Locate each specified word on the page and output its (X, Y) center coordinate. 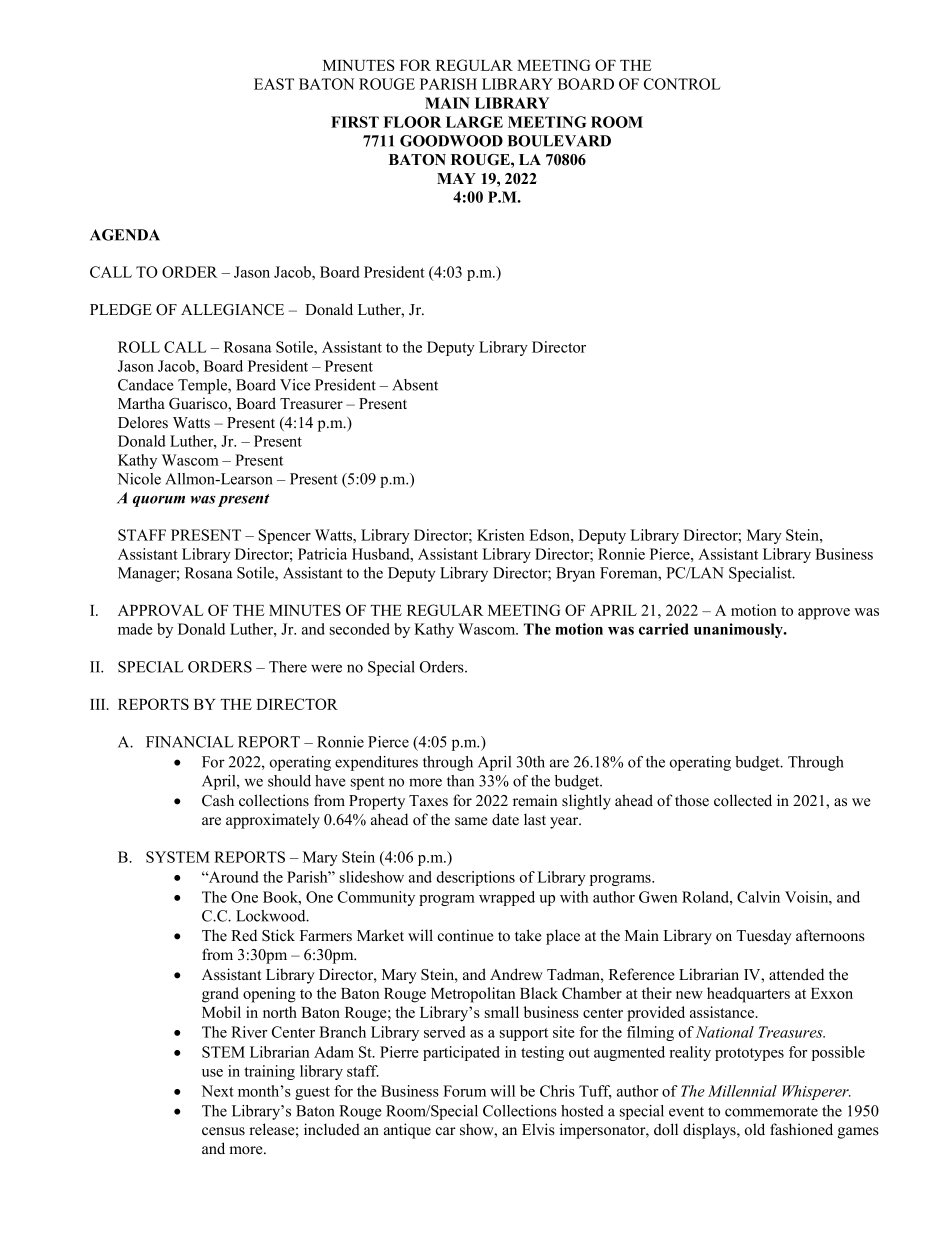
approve (824, 614)
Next (217, 1091)
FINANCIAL (190, 742)
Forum (464, 1091)
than (460, 781)
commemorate (771, 1112)
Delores (143, 422)
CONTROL (682, 84)
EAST (274, 84)
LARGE (474, 122)
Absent (415, 385)
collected (743, 800)
